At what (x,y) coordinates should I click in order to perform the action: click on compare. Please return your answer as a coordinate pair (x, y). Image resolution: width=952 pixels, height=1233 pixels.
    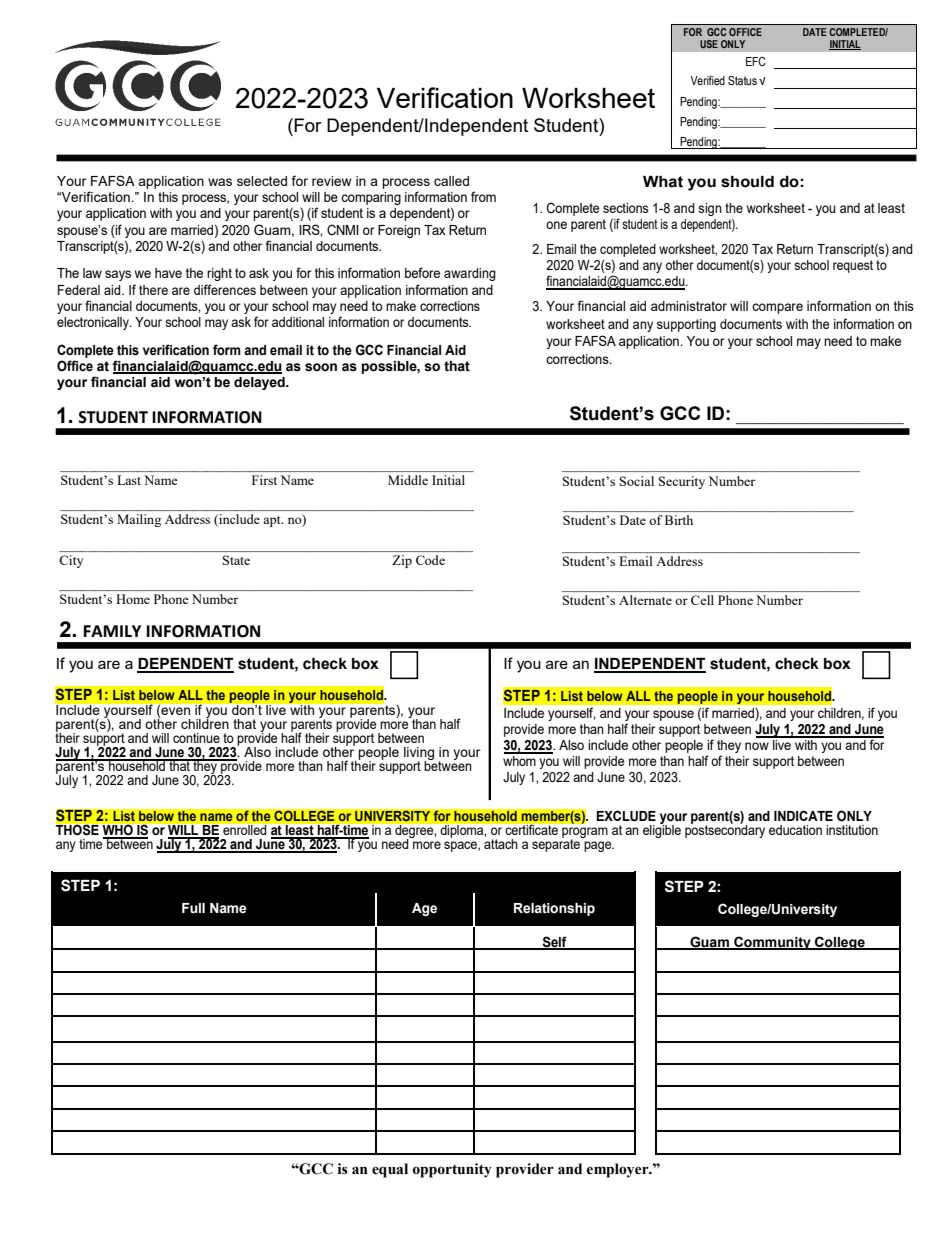
    Looking at the image, I should click on (777, 308).
